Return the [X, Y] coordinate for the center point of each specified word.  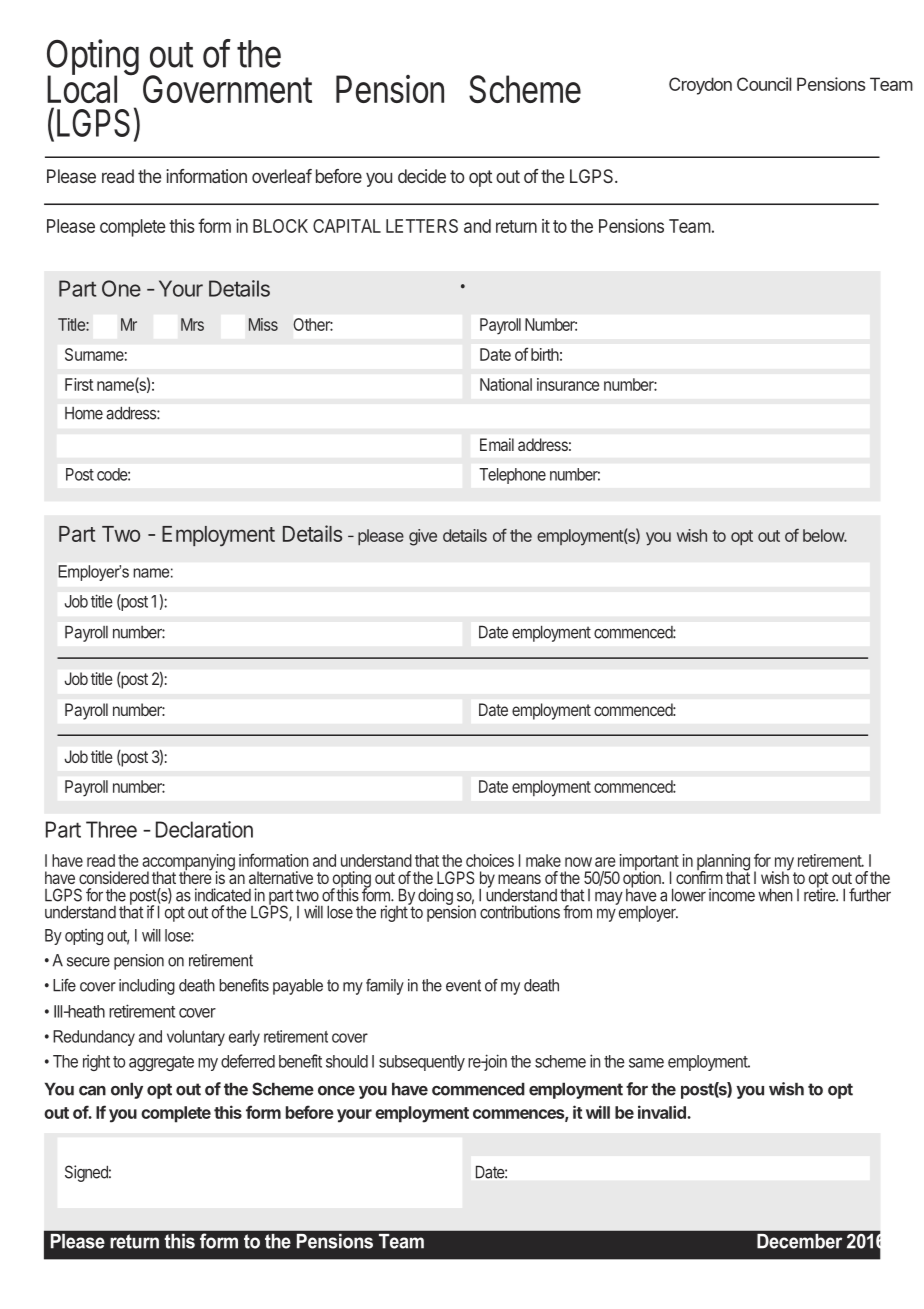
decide [422, 176]
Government [227, 89]
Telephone [512, 476]
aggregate [161, 1063]
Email [497, 444]
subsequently [422, 1063]
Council [764, 84]
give [423, 537]
